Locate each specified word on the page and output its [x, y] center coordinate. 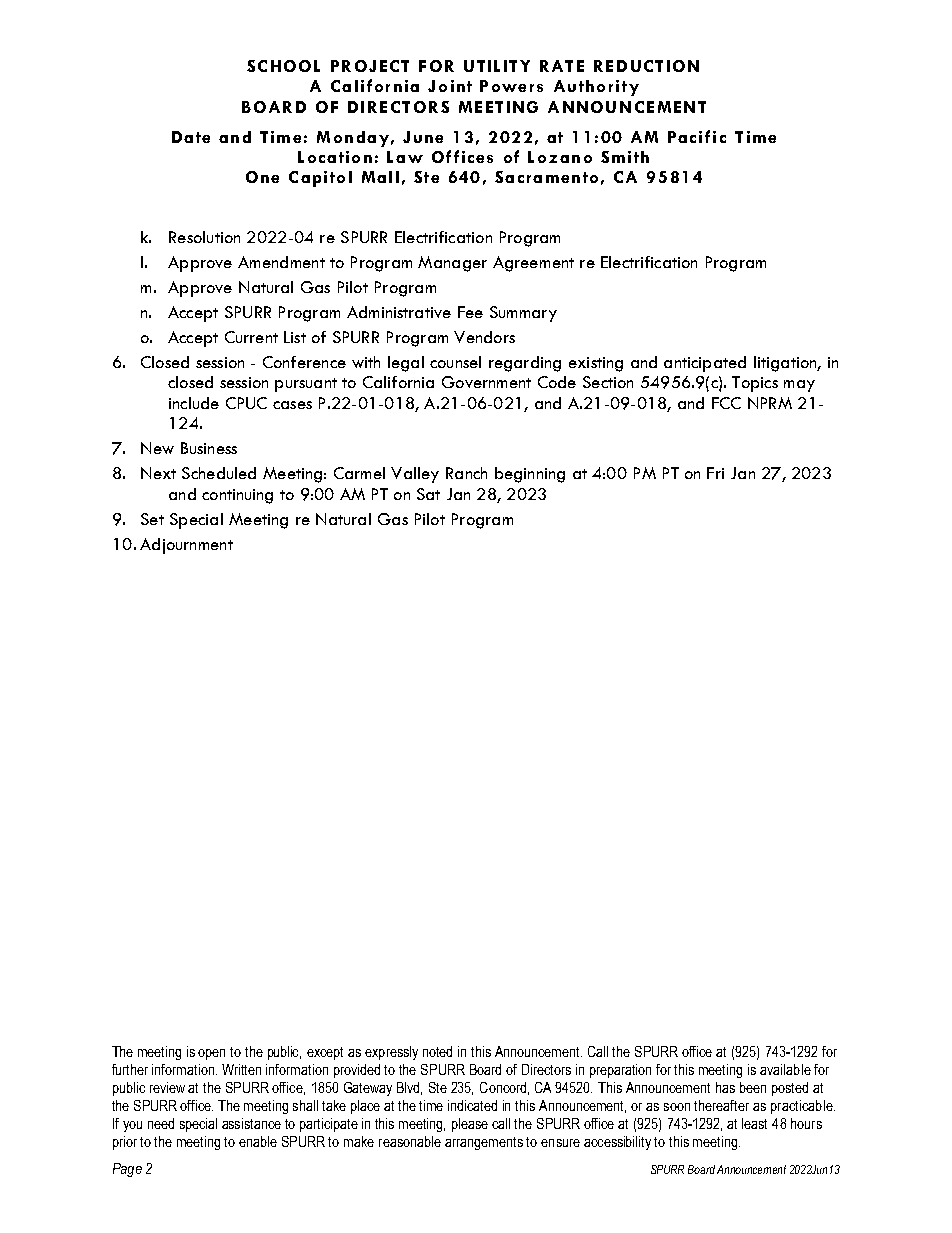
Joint [450, 86]
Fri [715, 473]
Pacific [697, 136]
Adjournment [186, 546]
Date [191, 137]
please [470, 1125]
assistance [251, 1123]
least [754, 1123]
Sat [428, 494]
